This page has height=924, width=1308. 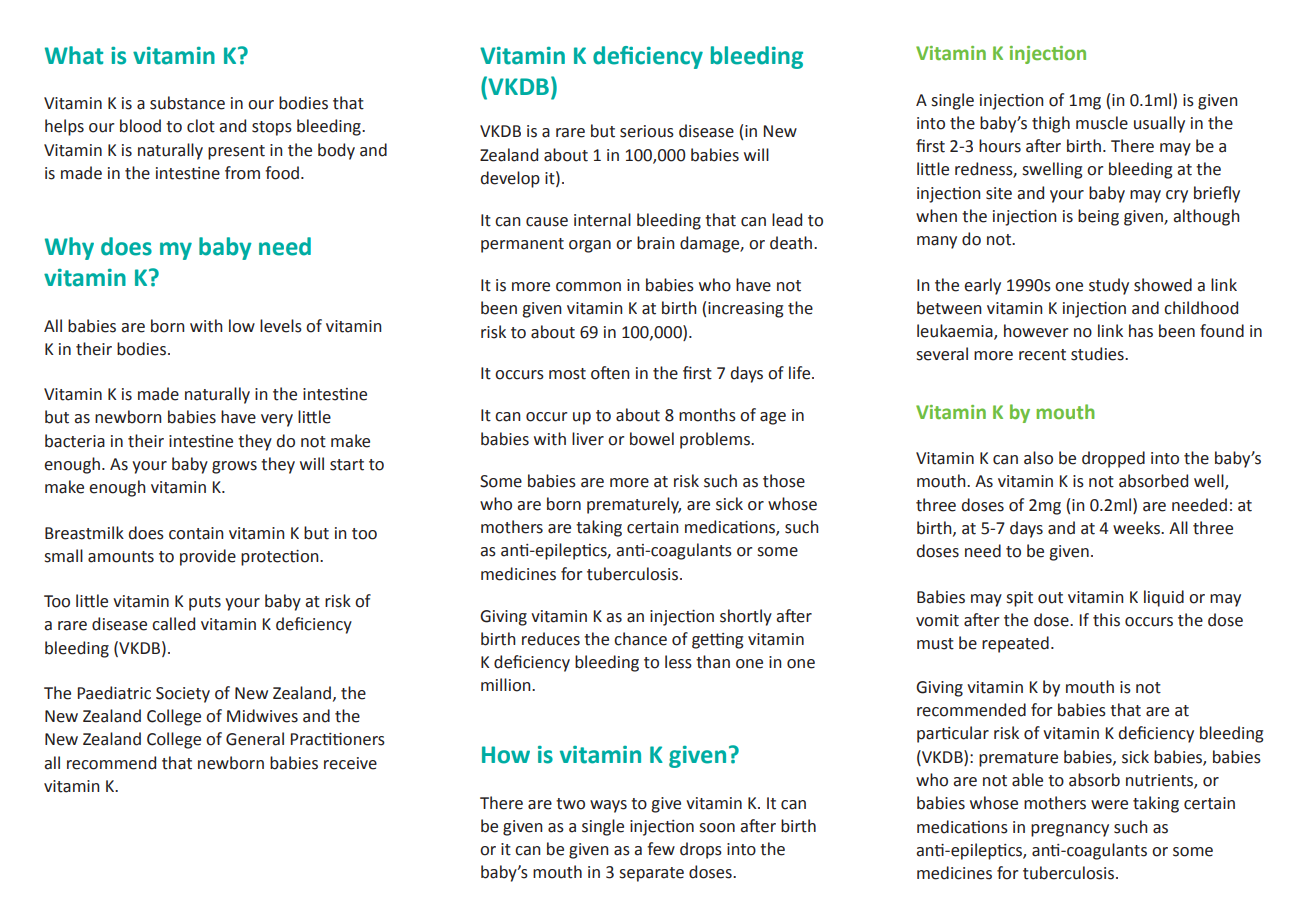 I want to click on Why, so click(x=69, y=248).
